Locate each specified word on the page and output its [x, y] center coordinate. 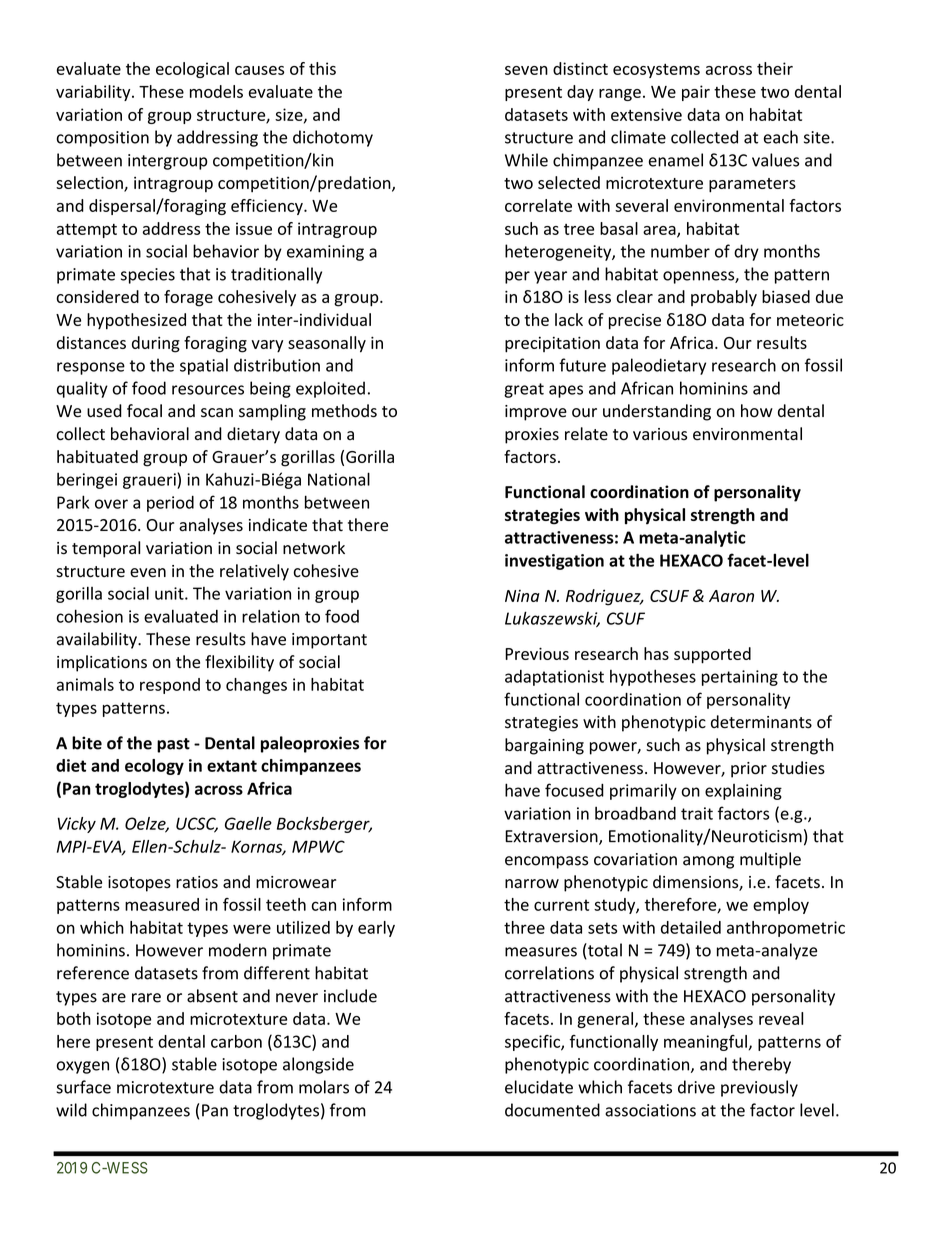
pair [696, 93]
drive [696, 1087]
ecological [192, 70]
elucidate [539, 1087]
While [526, 160]
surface [83, 1087]
